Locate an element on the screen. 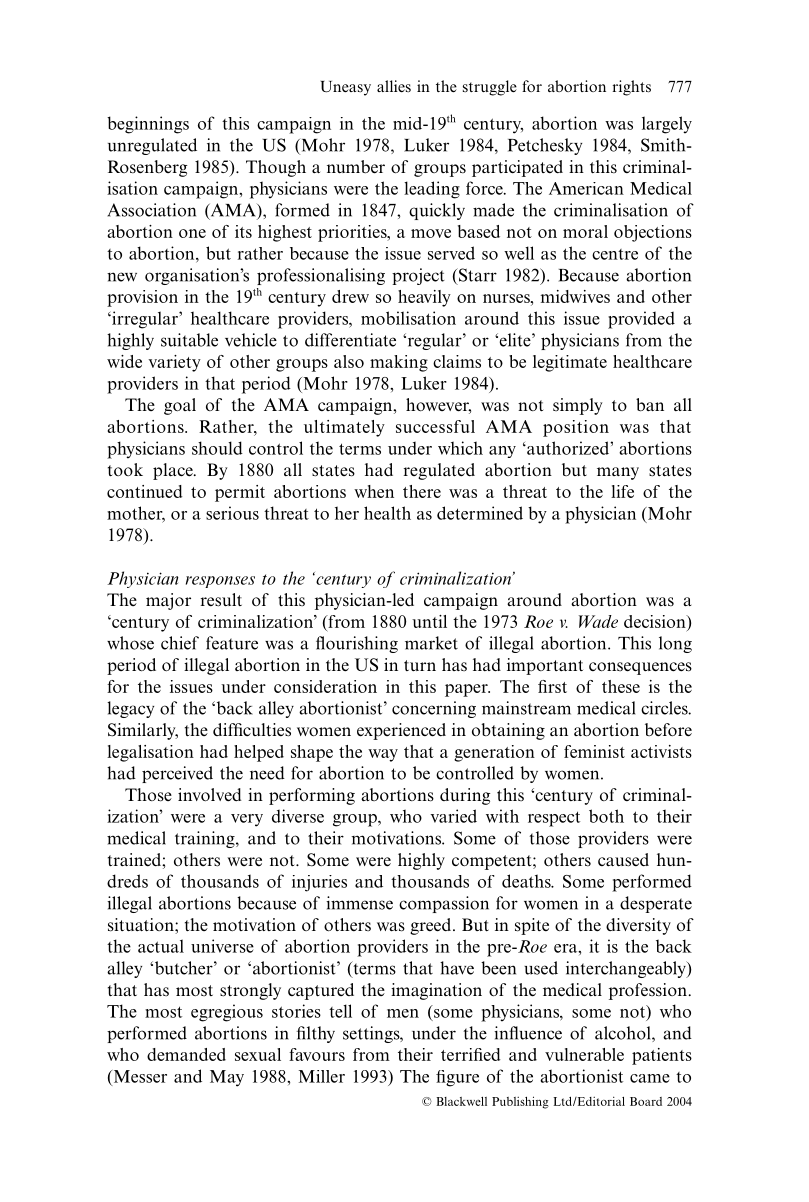 The width and height of the screenshot is (809, 1202). beginnings is located at coordinates (148, 125).
